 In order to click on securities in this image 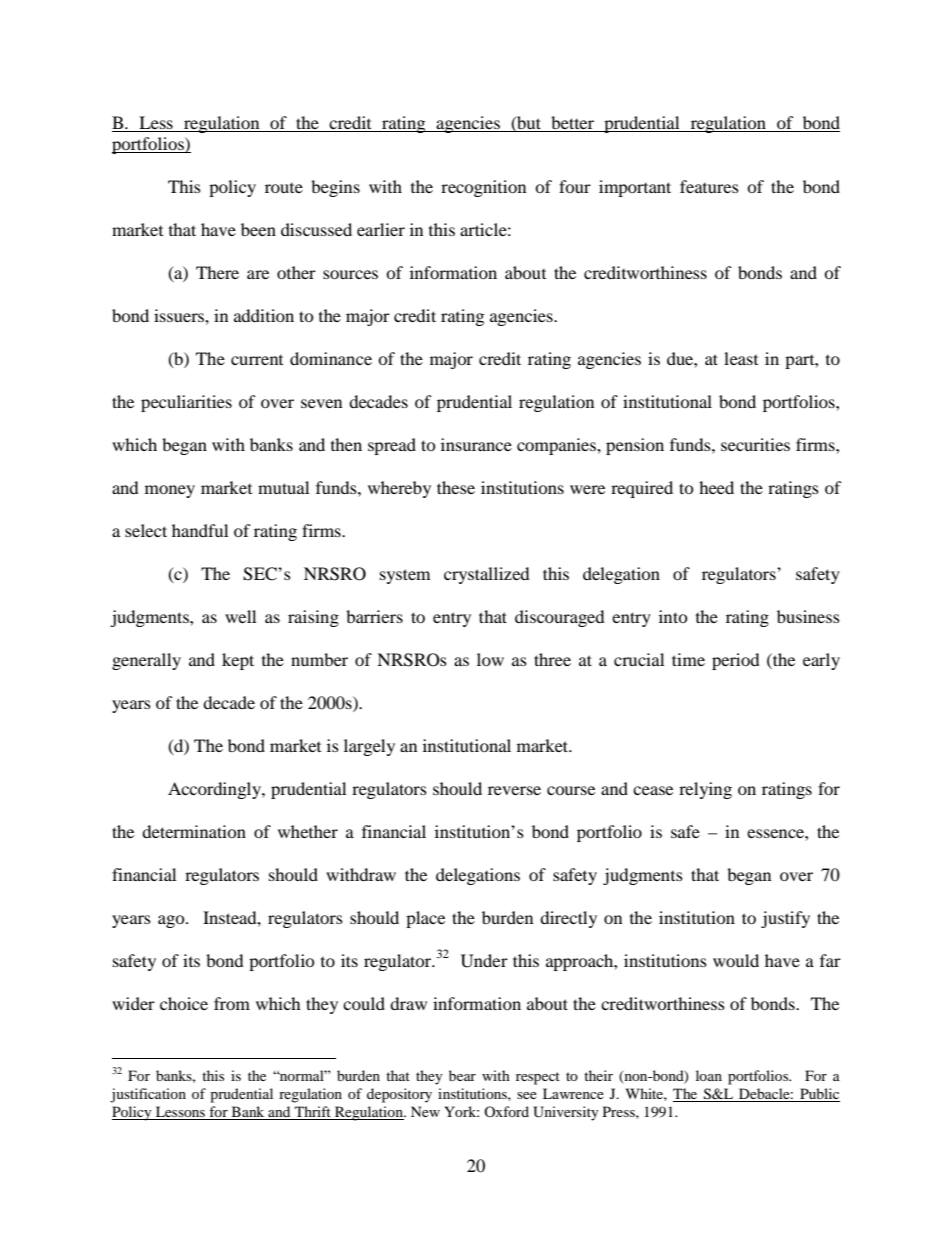, I will do `click(755, 444)`.
